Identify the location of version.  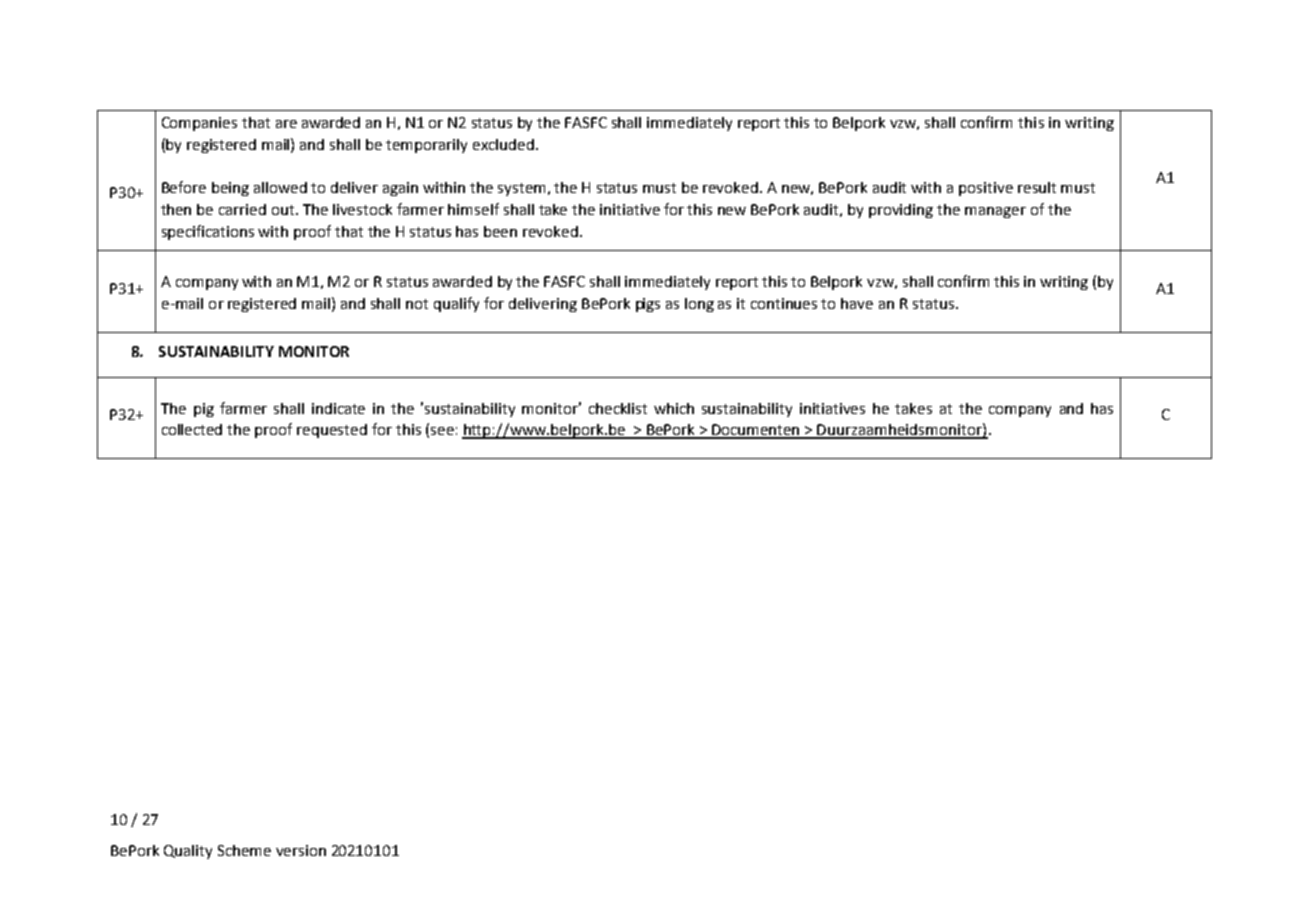
(301, 850).
